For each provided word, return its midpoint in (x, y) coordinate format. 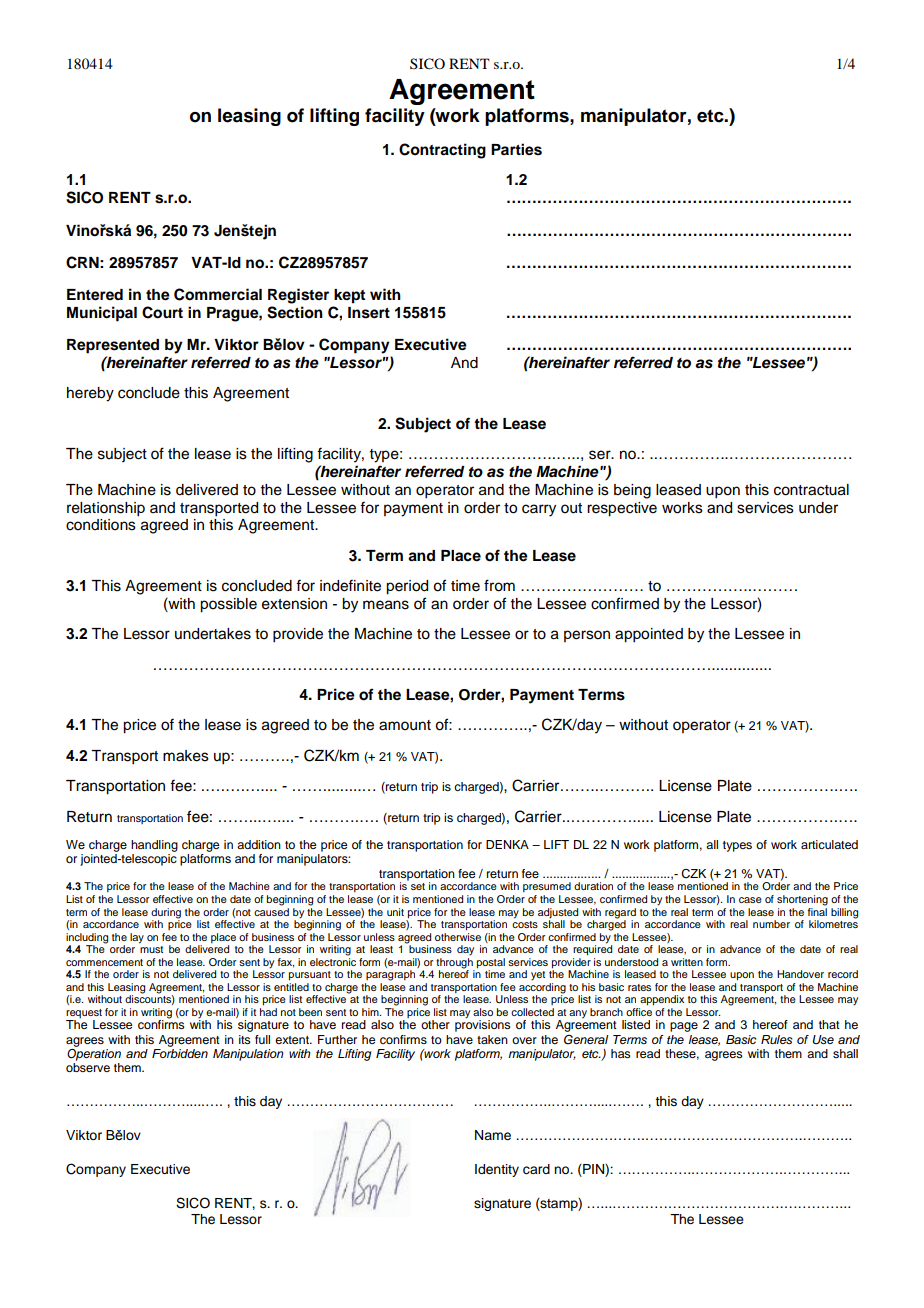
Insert (369, 313)
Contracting (442, 151)
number (771, 924)
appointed (649, 635)
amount (405, 725)
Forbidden (180, 1053)
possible (228, 605)
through (454, 962)
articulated (829, 844)
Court (162, 312)
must (151, 948)
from (499, 585)
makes (186, 756)
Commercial (218, 294)
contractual (811, 490)
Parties (516, 149)
